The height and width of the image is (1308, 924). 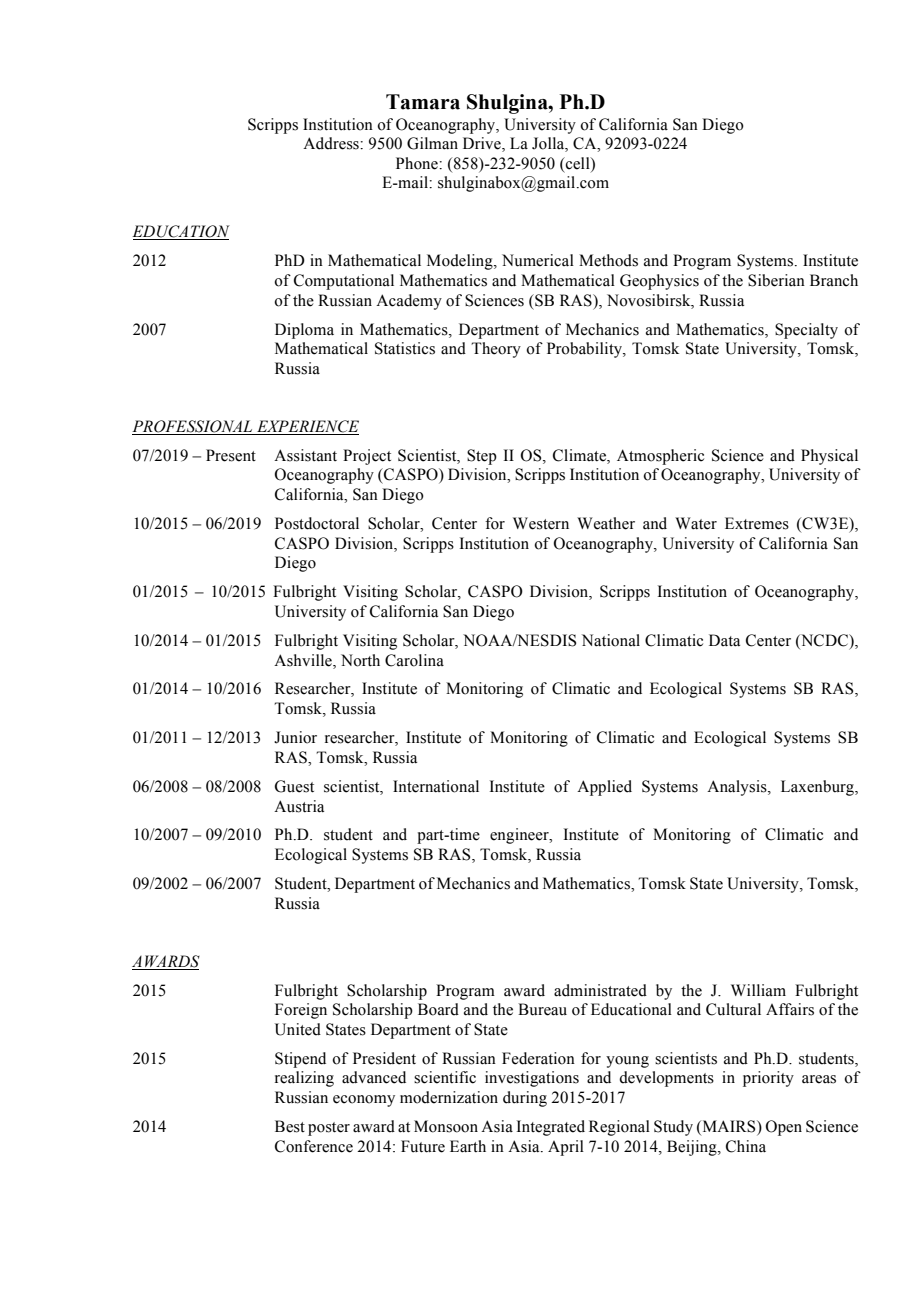 I want to click on Best, so click(x=290, y=1126).
